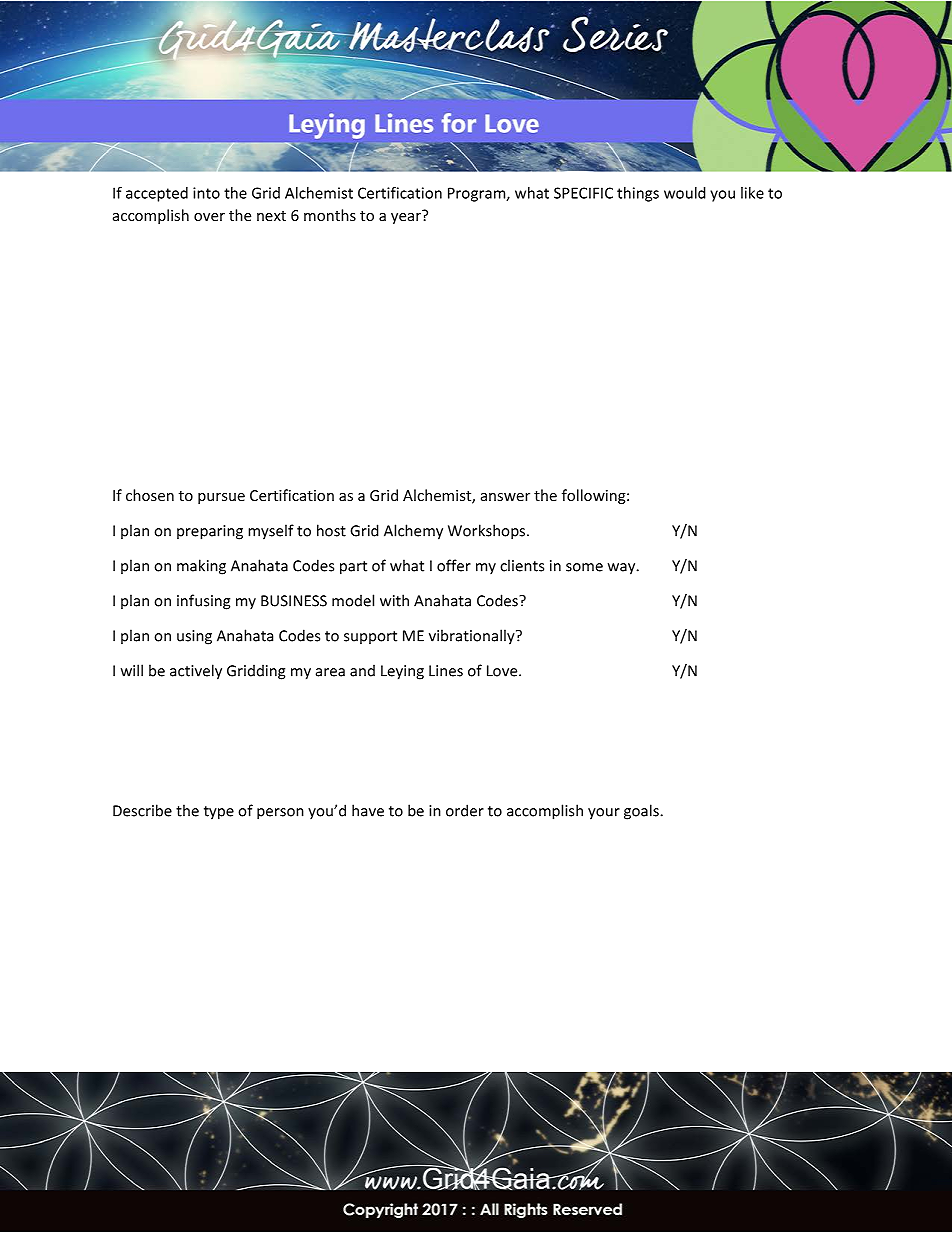 The image size is (952, 1233). I want to click on would, so click(685, 193).
